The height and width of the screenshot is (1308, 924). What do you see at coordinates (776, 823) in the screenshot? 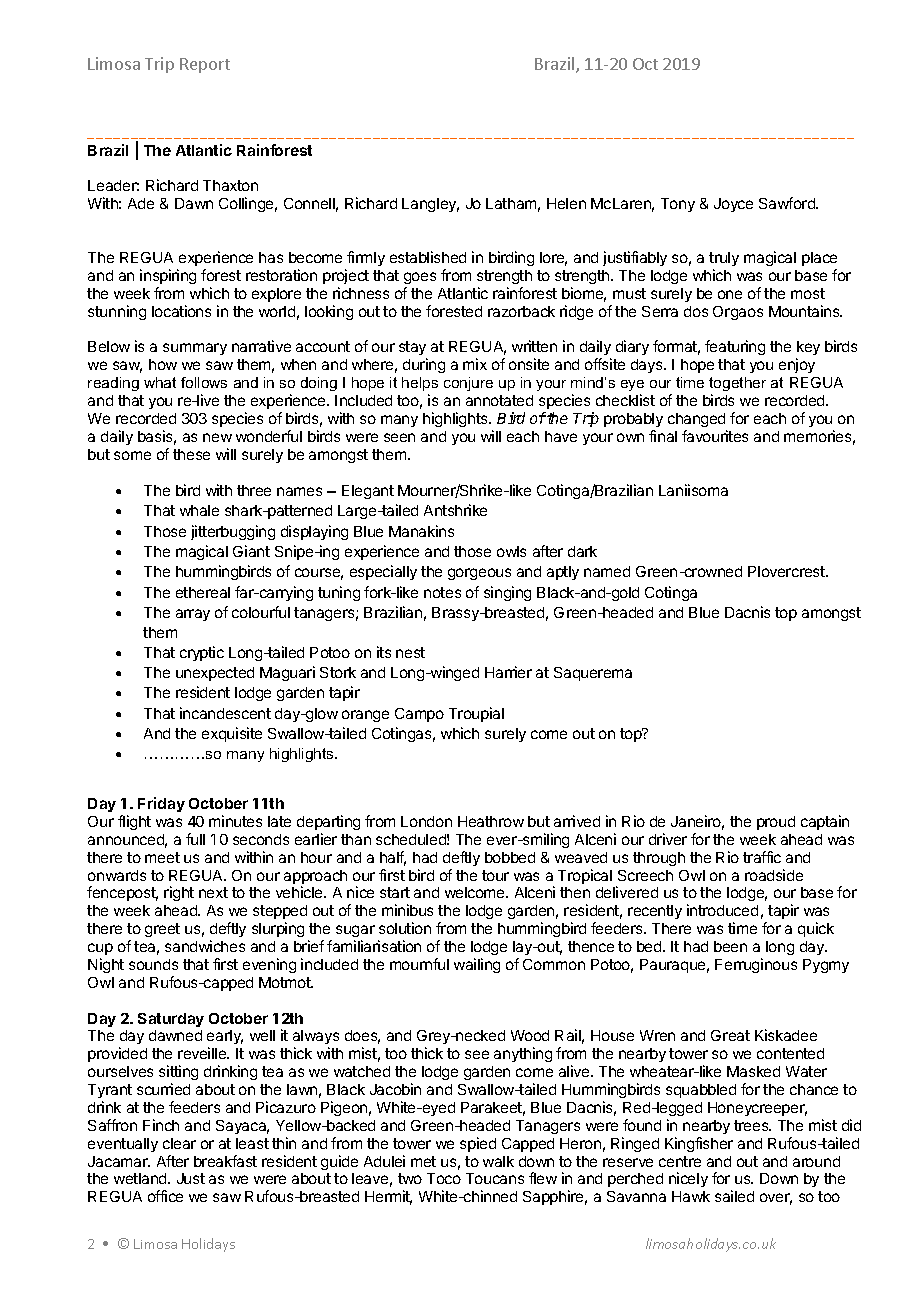
I see `proud` at bounding box center [776, 823].
